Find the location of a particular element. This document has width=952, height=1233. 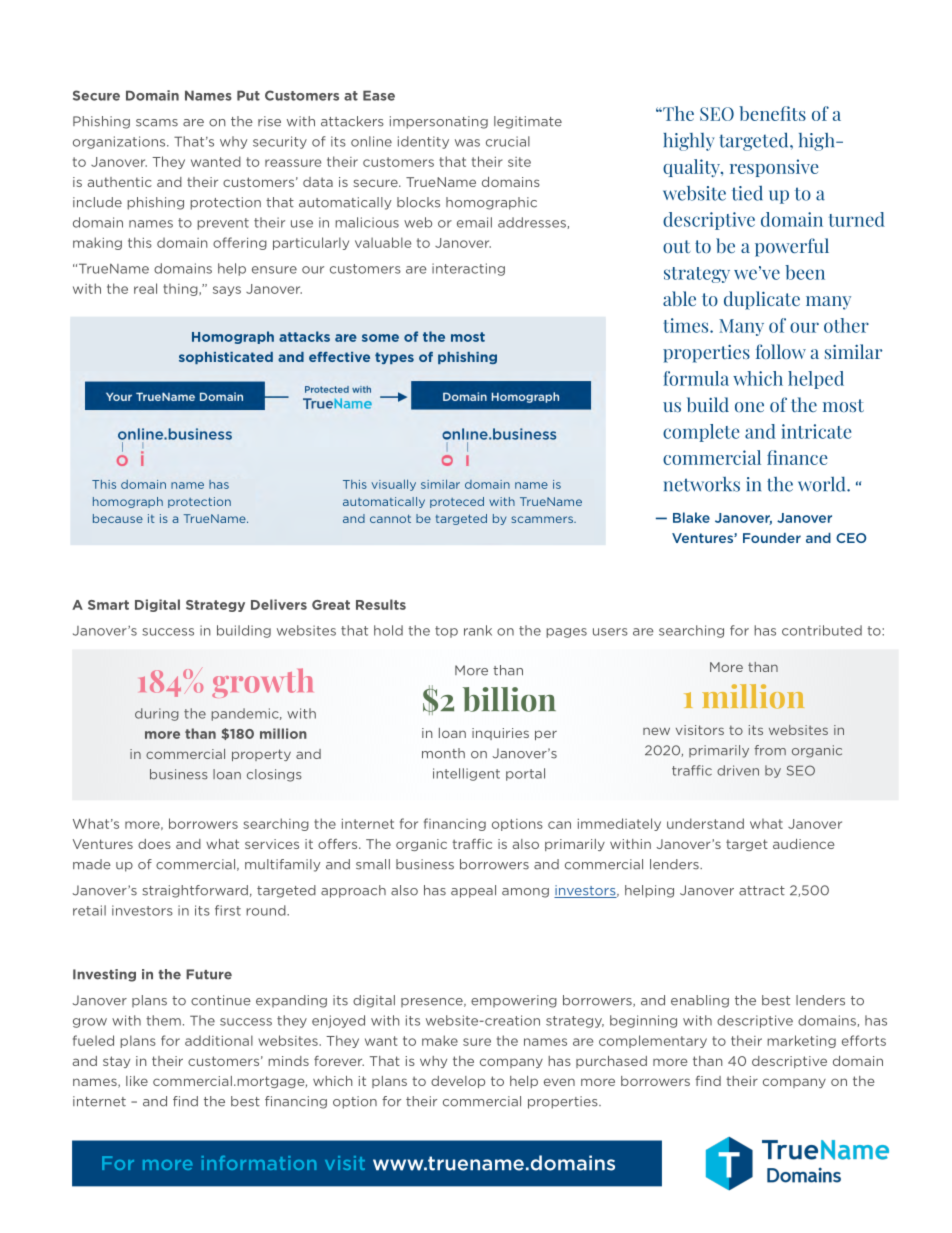

scams is located at coordinates (157, 123).
